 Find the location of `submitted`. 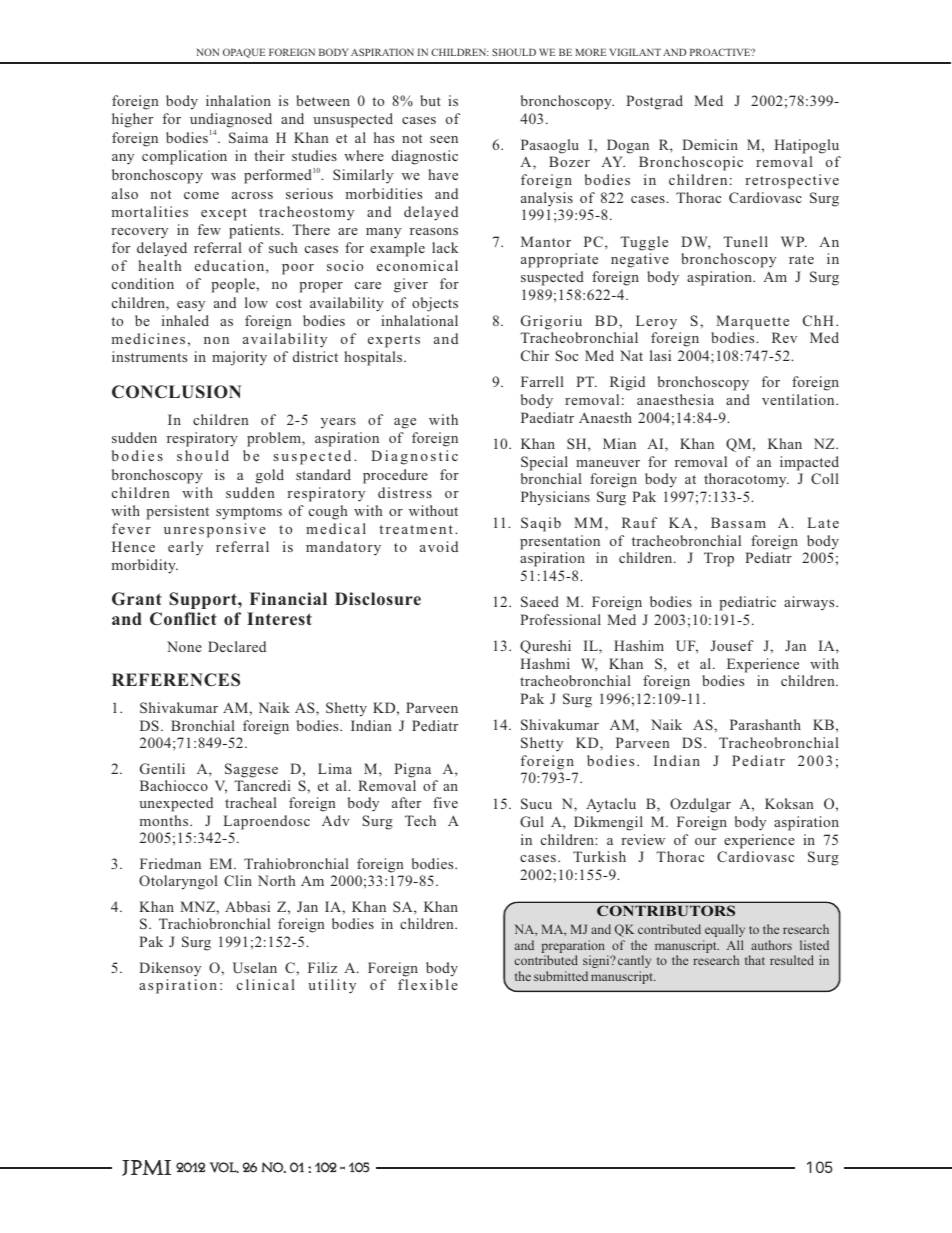

submitted is located at coordinates (561, 976).
